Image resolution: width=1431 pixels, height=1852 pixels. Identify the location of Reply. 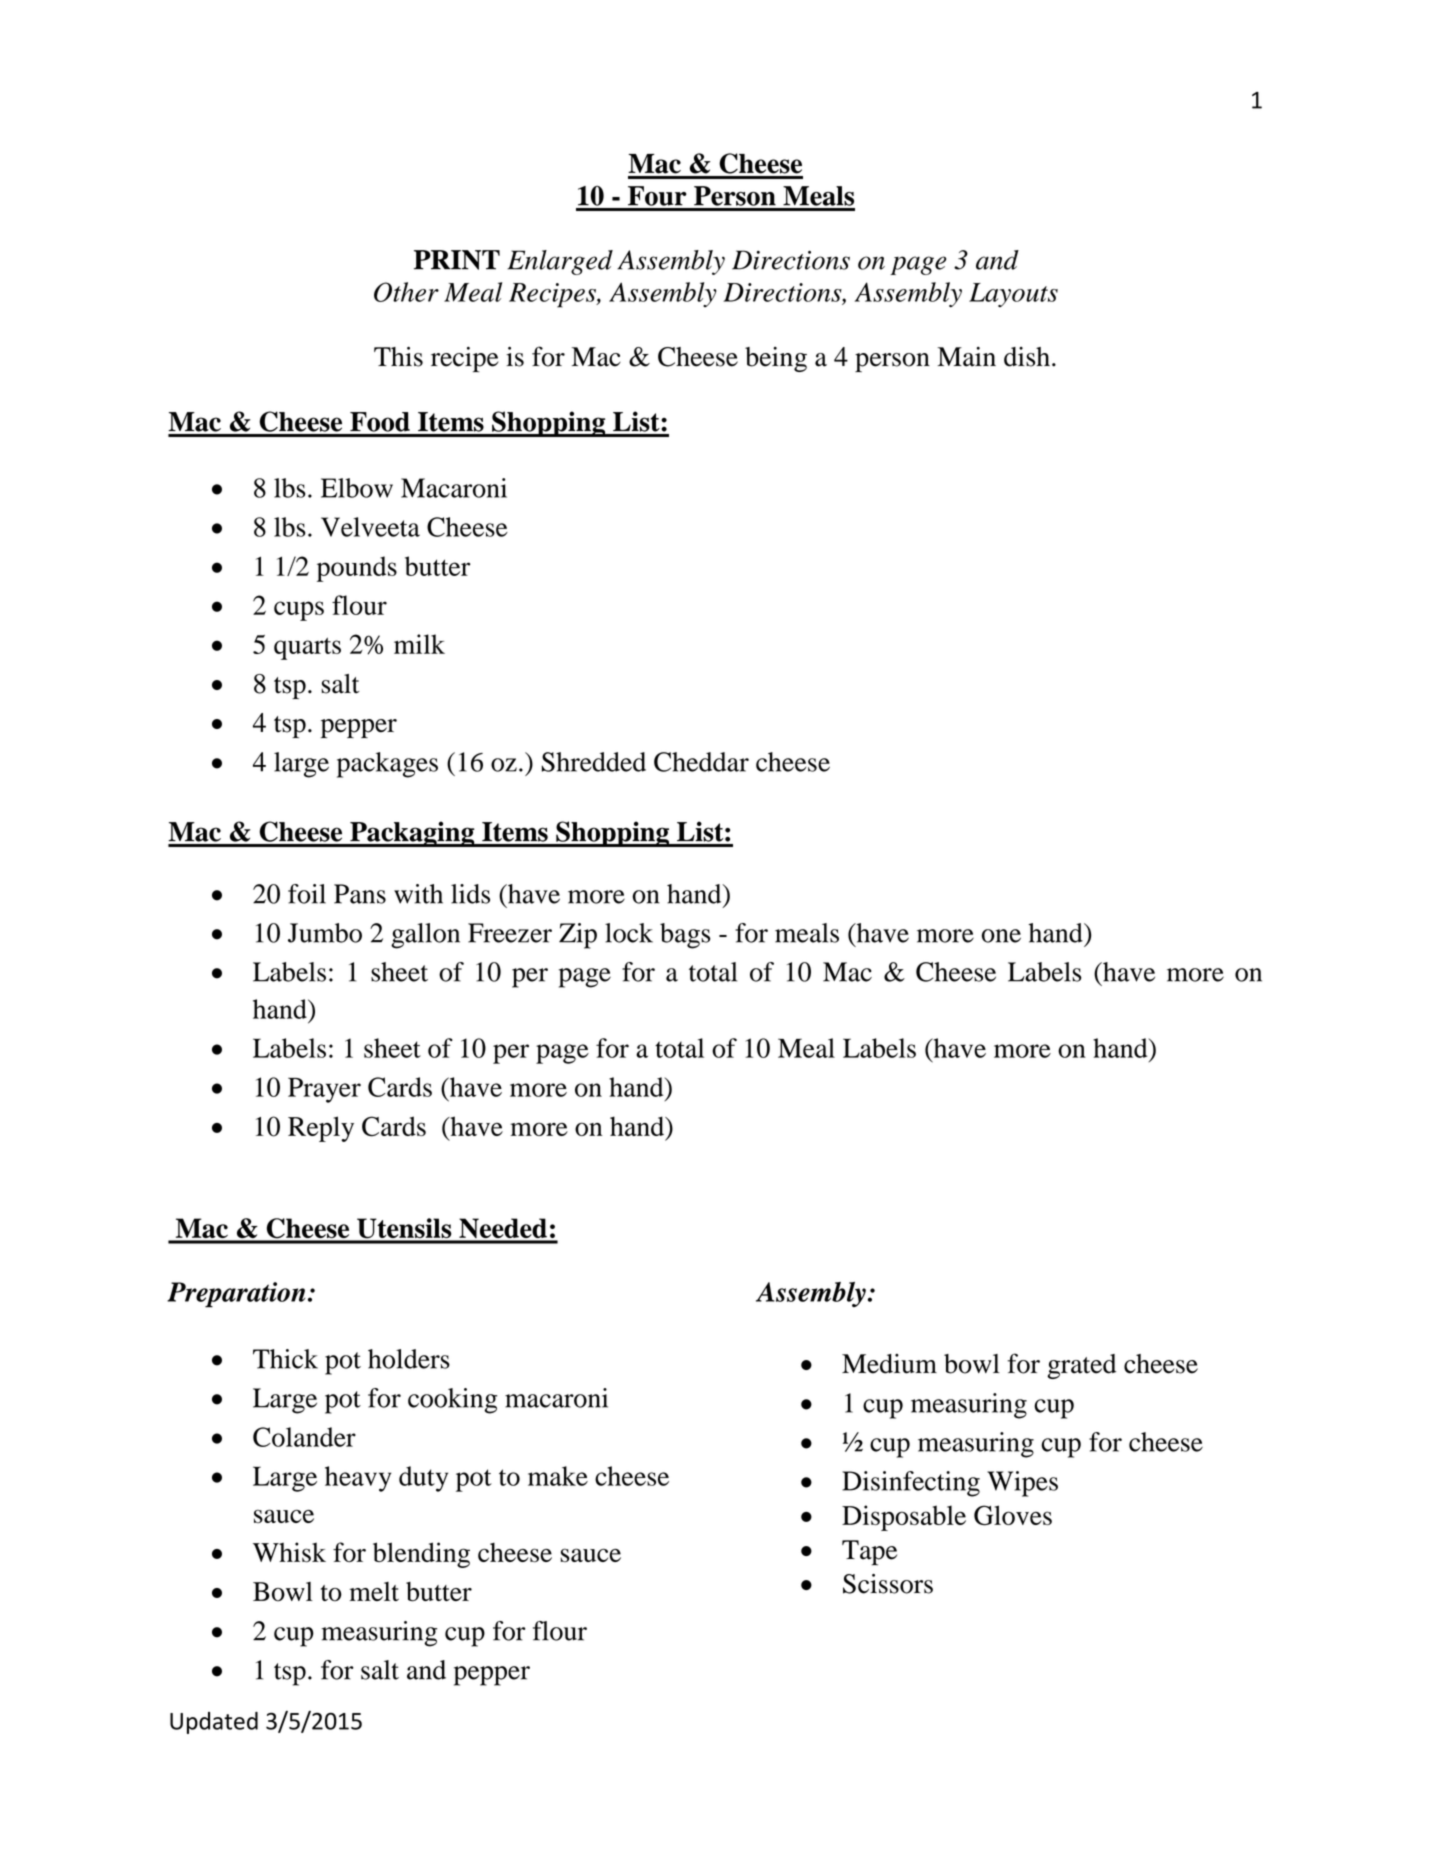
(321, 1129).
